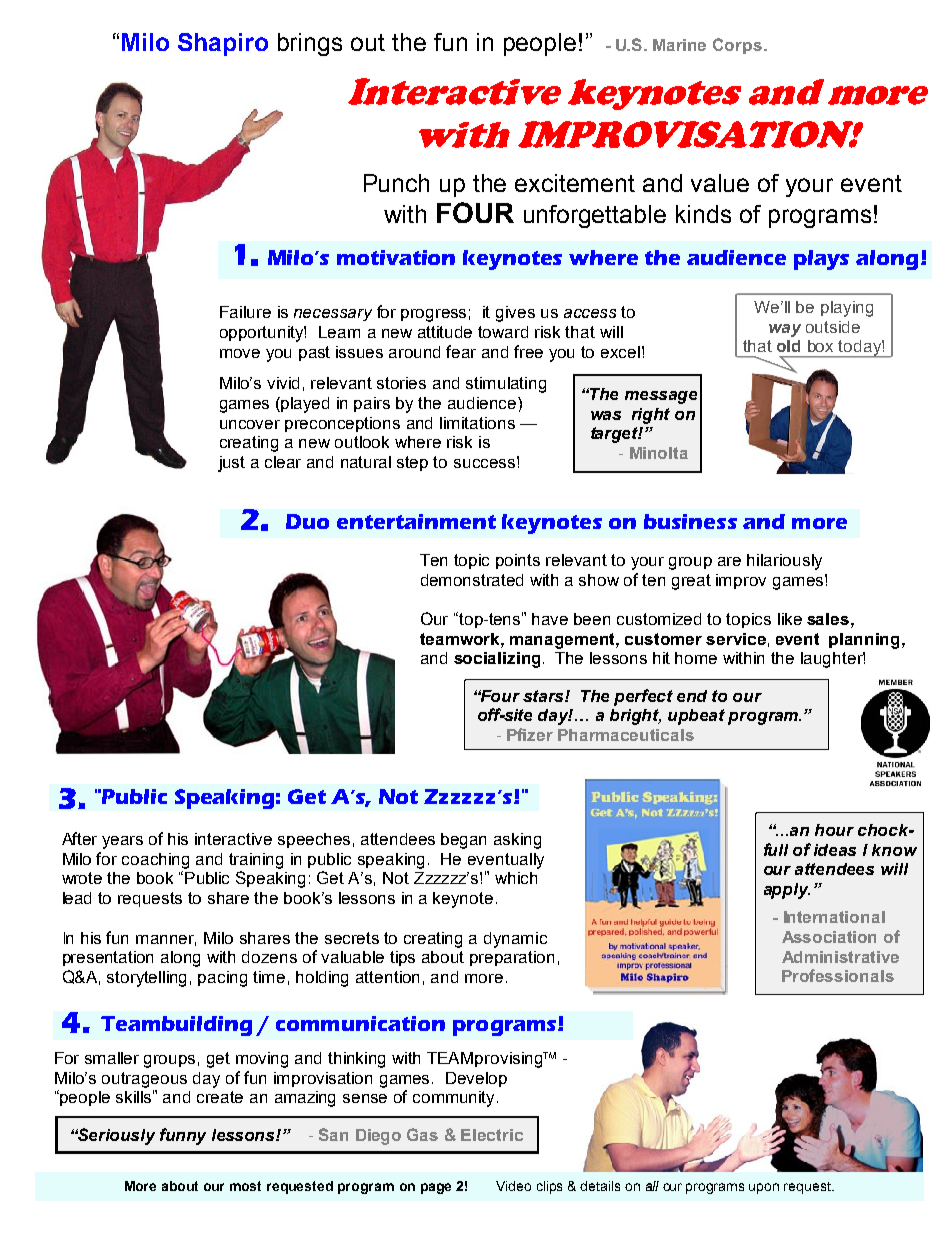 This screenshot has width=952, height=1233. What do you see at coordinates (477, 423) in the screenshot?
I see `limitations` at bounding box center [477, 423].
